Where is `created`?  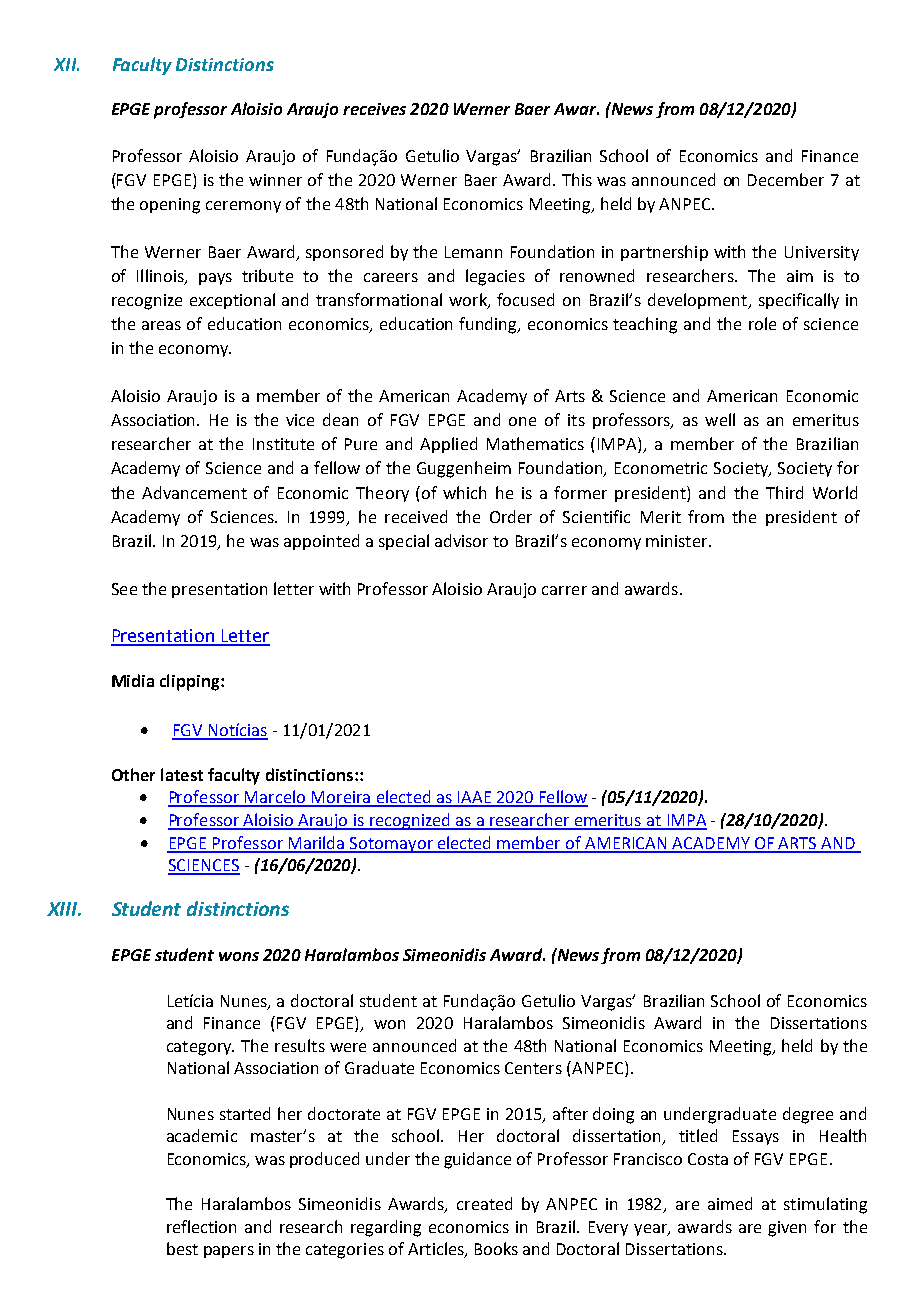
created is located at coordinates (484, 1203).
